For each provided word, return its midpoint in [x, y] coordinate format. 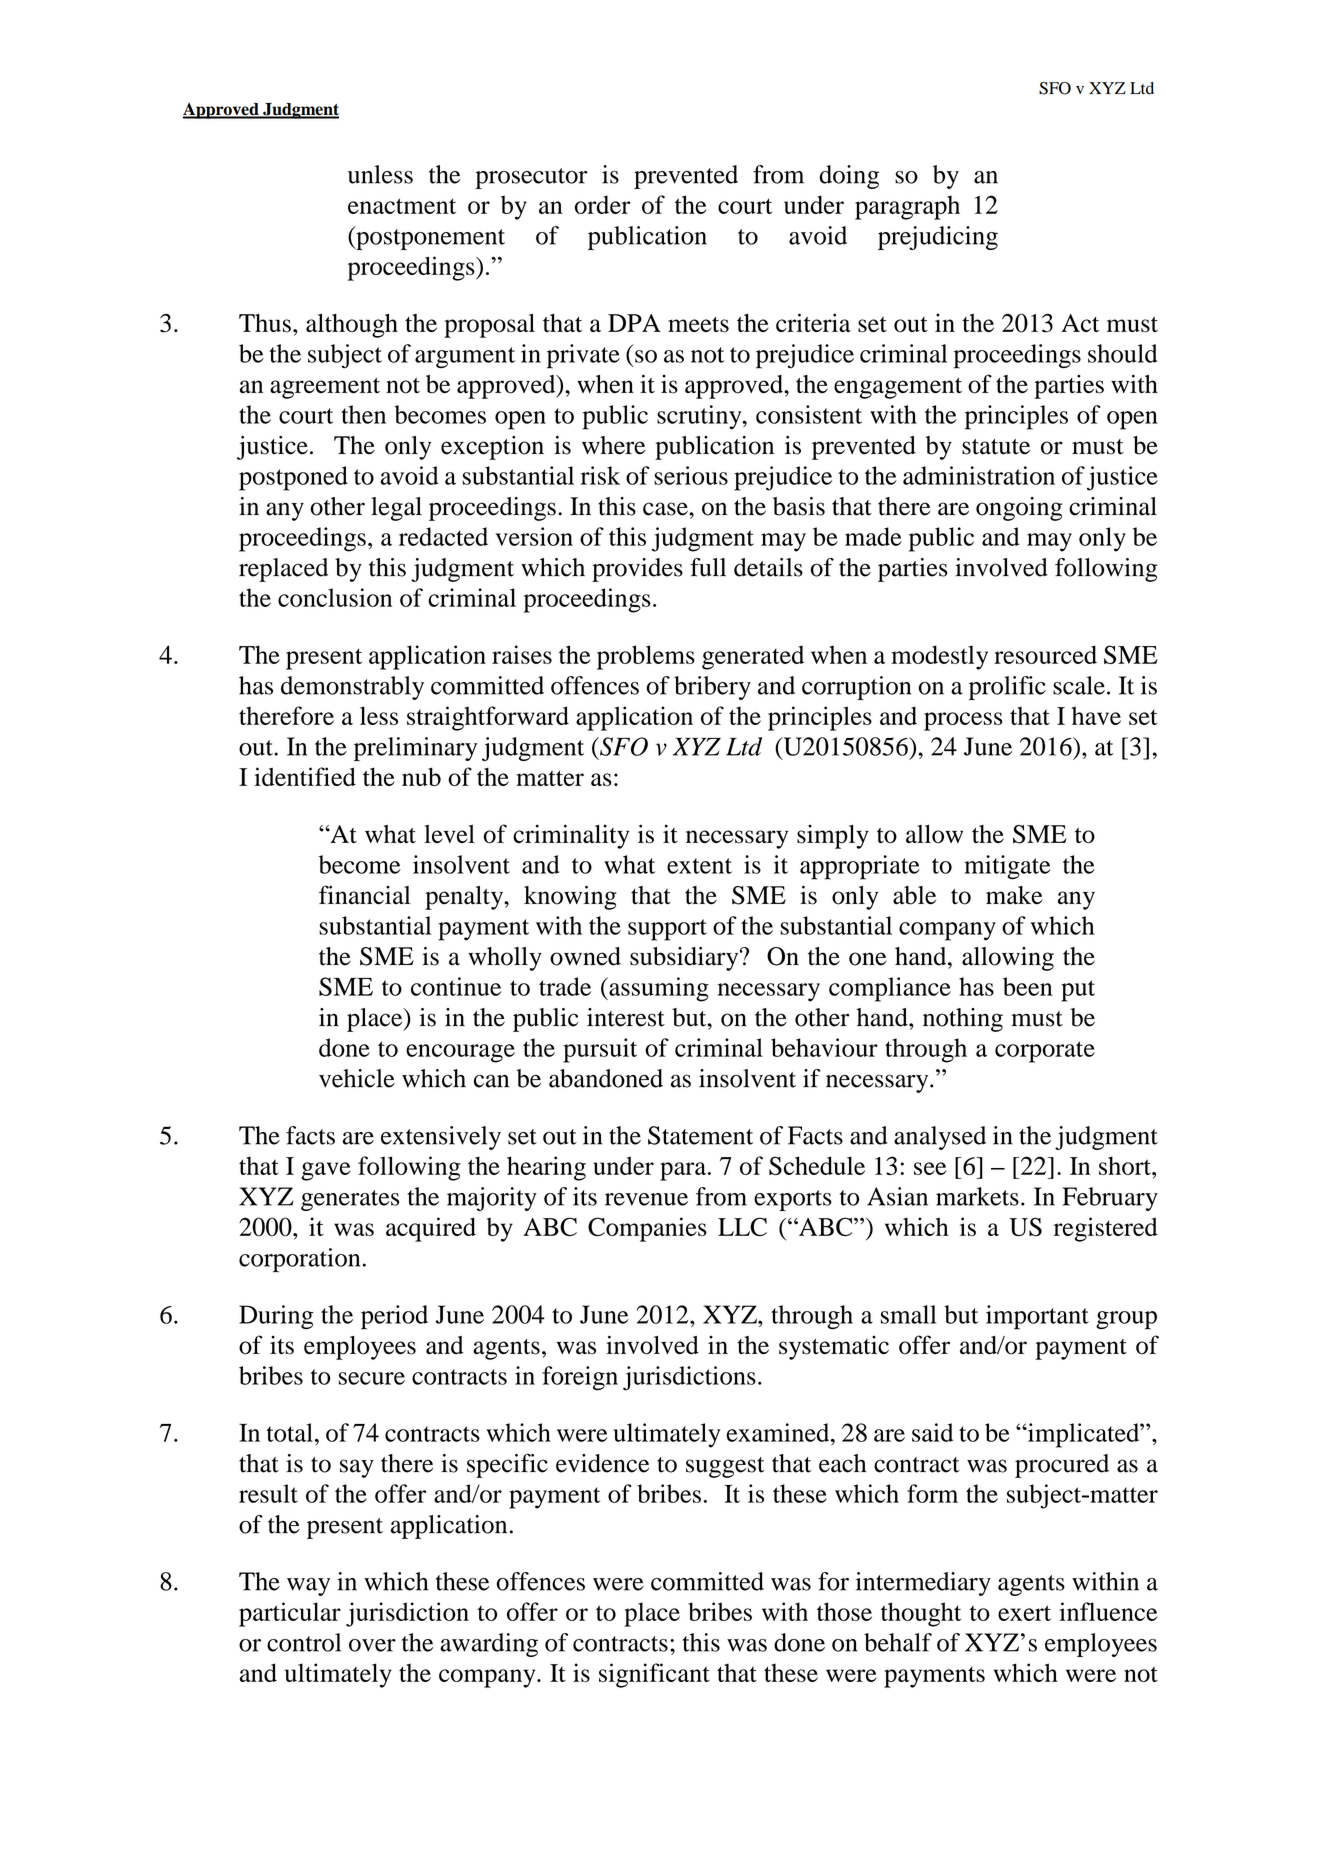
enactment [402, 206]
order [603, 204]
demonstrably [352, 688]
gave [326, 1171]
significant [654, 1675]
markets [977, 1196]
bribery [712, 688]
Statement [700, 1135]
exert [1024, 1613]
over [372, 1645]
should [1122, 353]
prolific [1007, 688]
